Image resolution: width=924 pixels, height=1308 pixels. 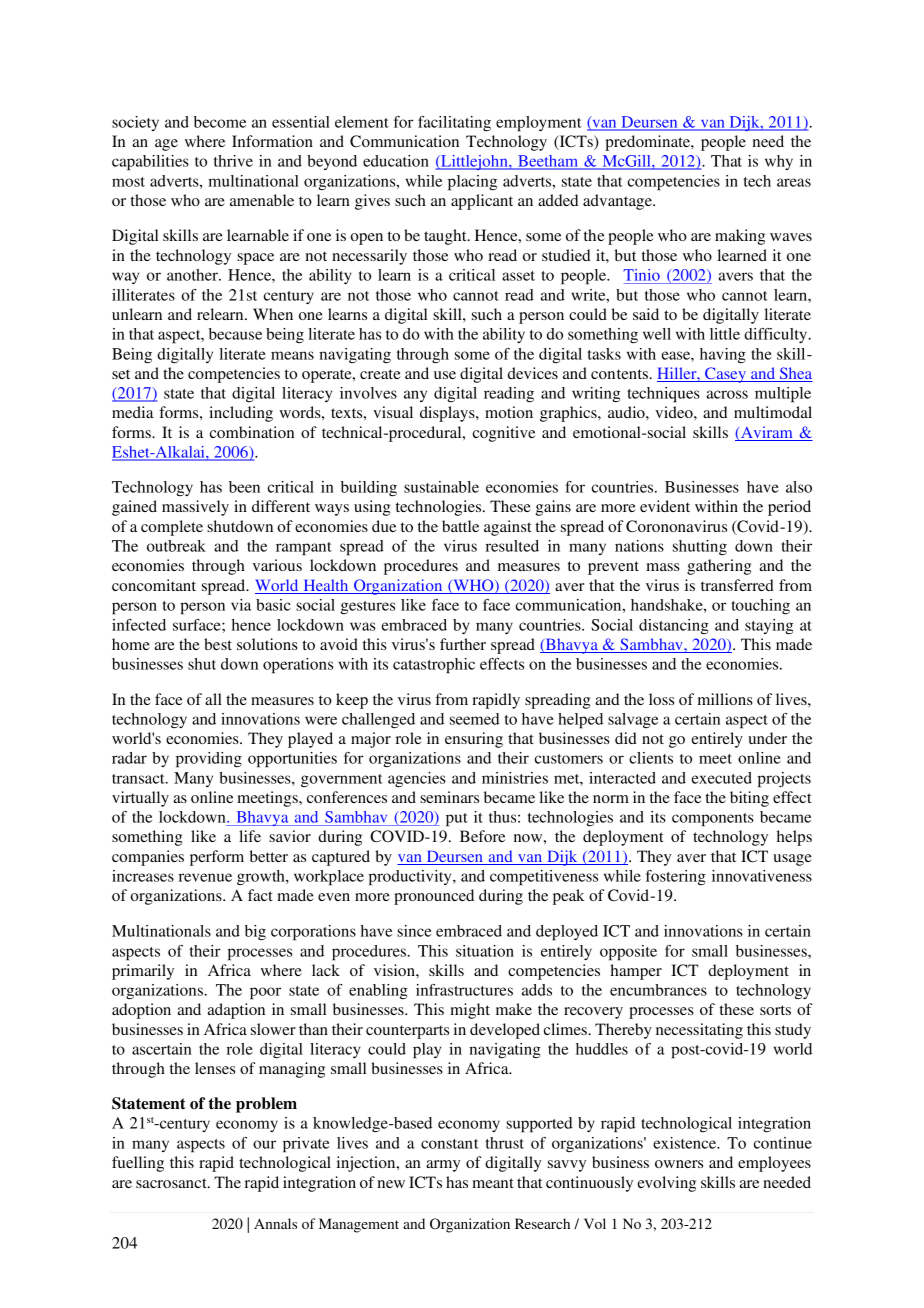 What do you see at coordinates (485, 951) in the document?
I see `situation` at bounding box center [485, 951].
